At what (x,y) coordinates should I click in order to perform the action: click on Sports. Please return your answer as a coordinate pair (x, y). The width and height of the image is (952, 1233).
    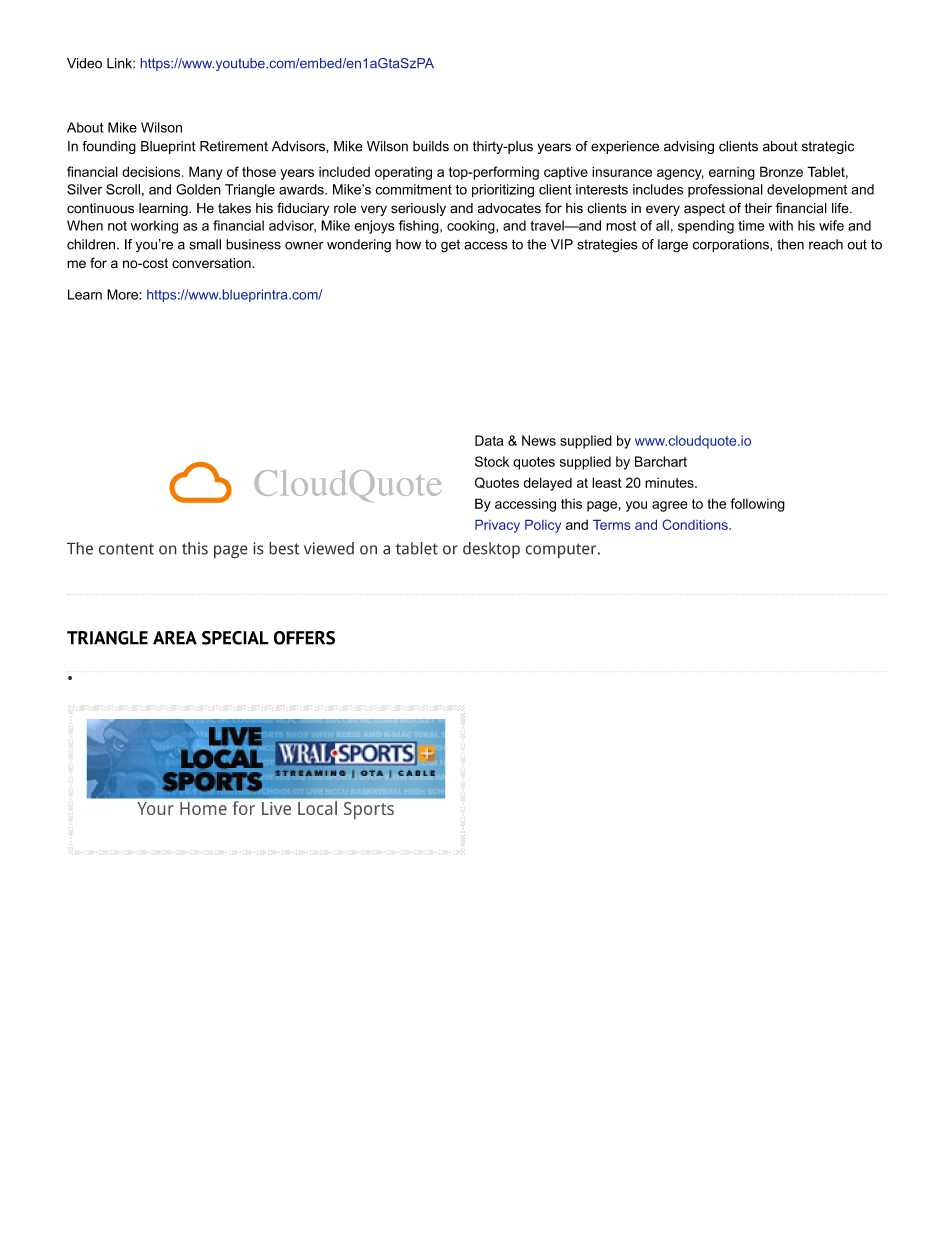
    Looking at the image, I should click on (369, 810).
